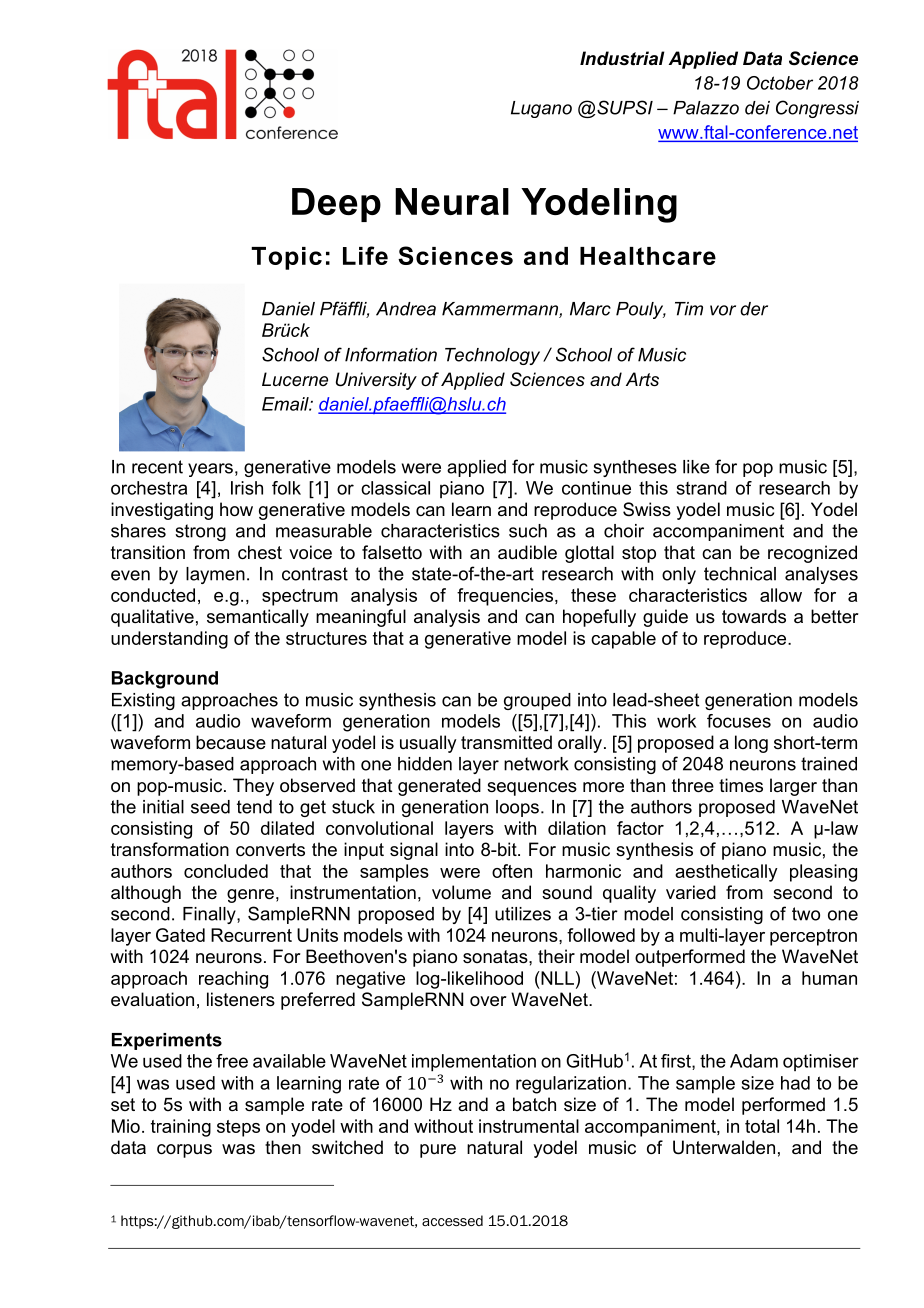 This screenshot has height=1308, width=924. I want to click on total, so click(762, 1126).
